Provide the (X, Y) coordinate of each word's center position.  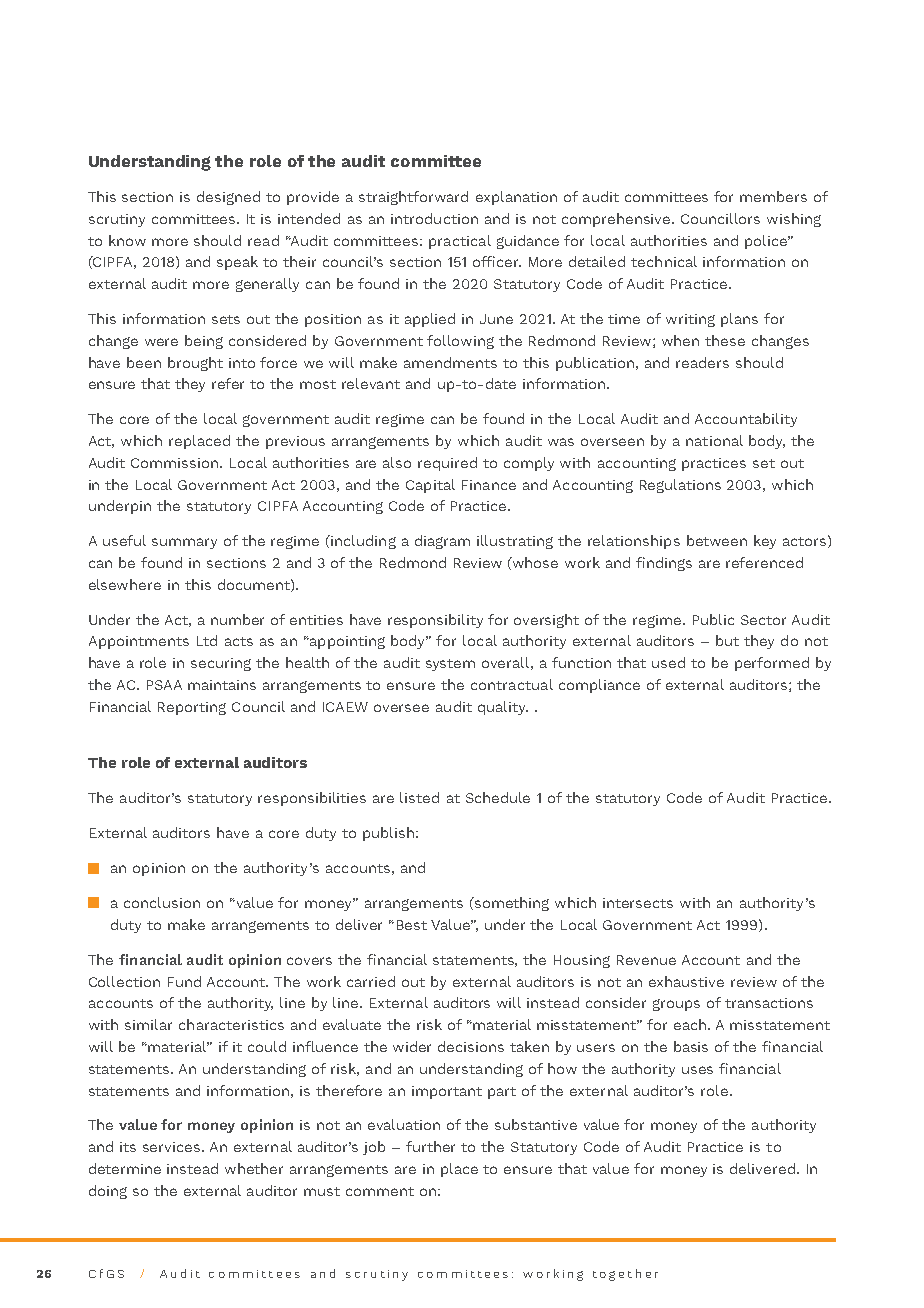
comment (380, 1191)
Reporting (192, 708)
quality (503, 708)
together (625, 1275)
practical (460, 242)
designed (228, 198)
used (668, 662)
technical (664, 261)
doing (108, 1192)
